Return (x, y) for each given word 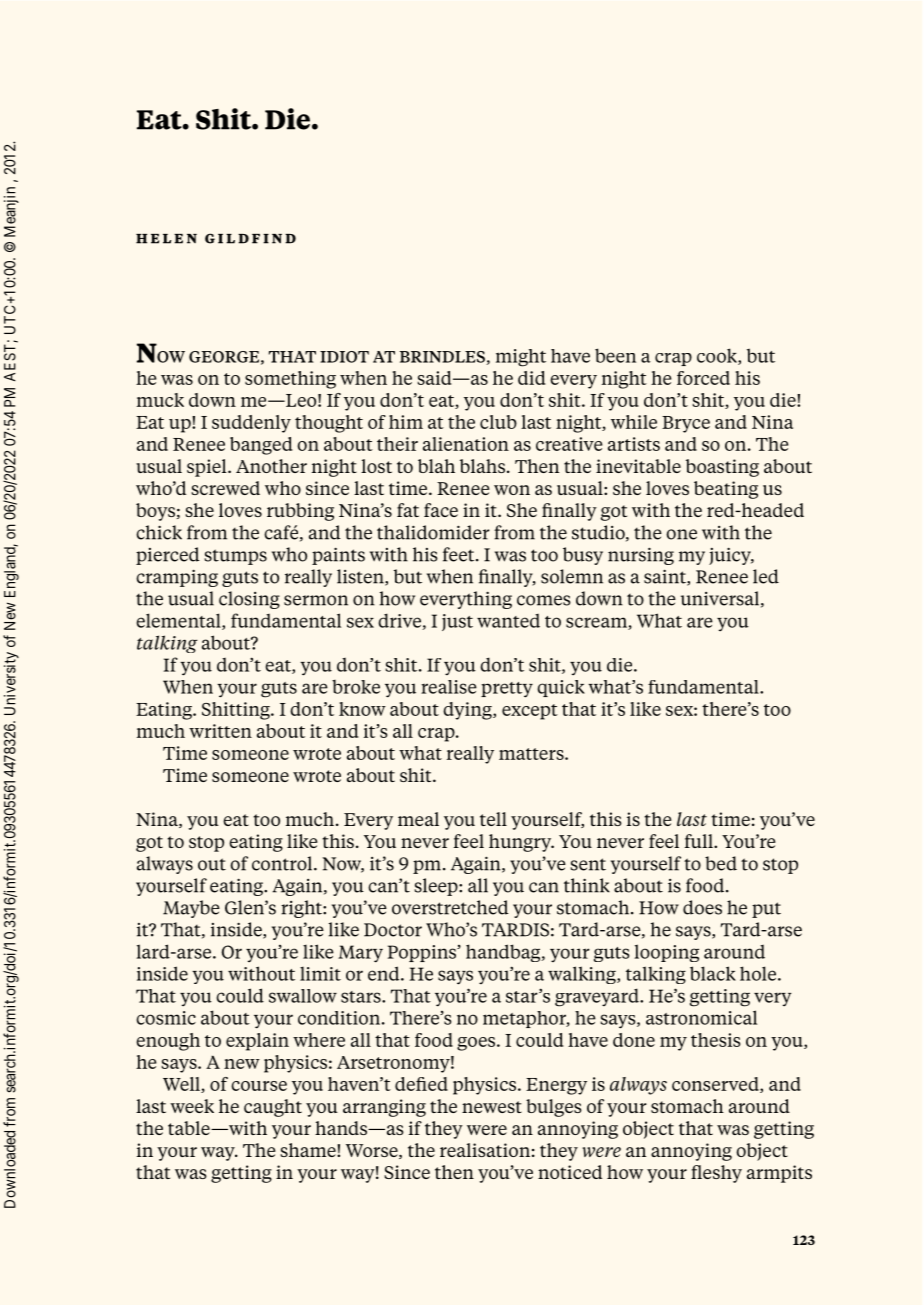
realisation (485, 1150)
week (192, 1106)
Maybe (191, 909)
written (220, 731)
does (702, 907)
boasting (722, 468)
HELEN (166, 239)
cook (718, 356)
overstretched (450, 907)
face (441, 510)
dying (468, 711)
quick (561, 688)
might (521, 358)
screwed (225, 488)
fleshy (716, 1174)
